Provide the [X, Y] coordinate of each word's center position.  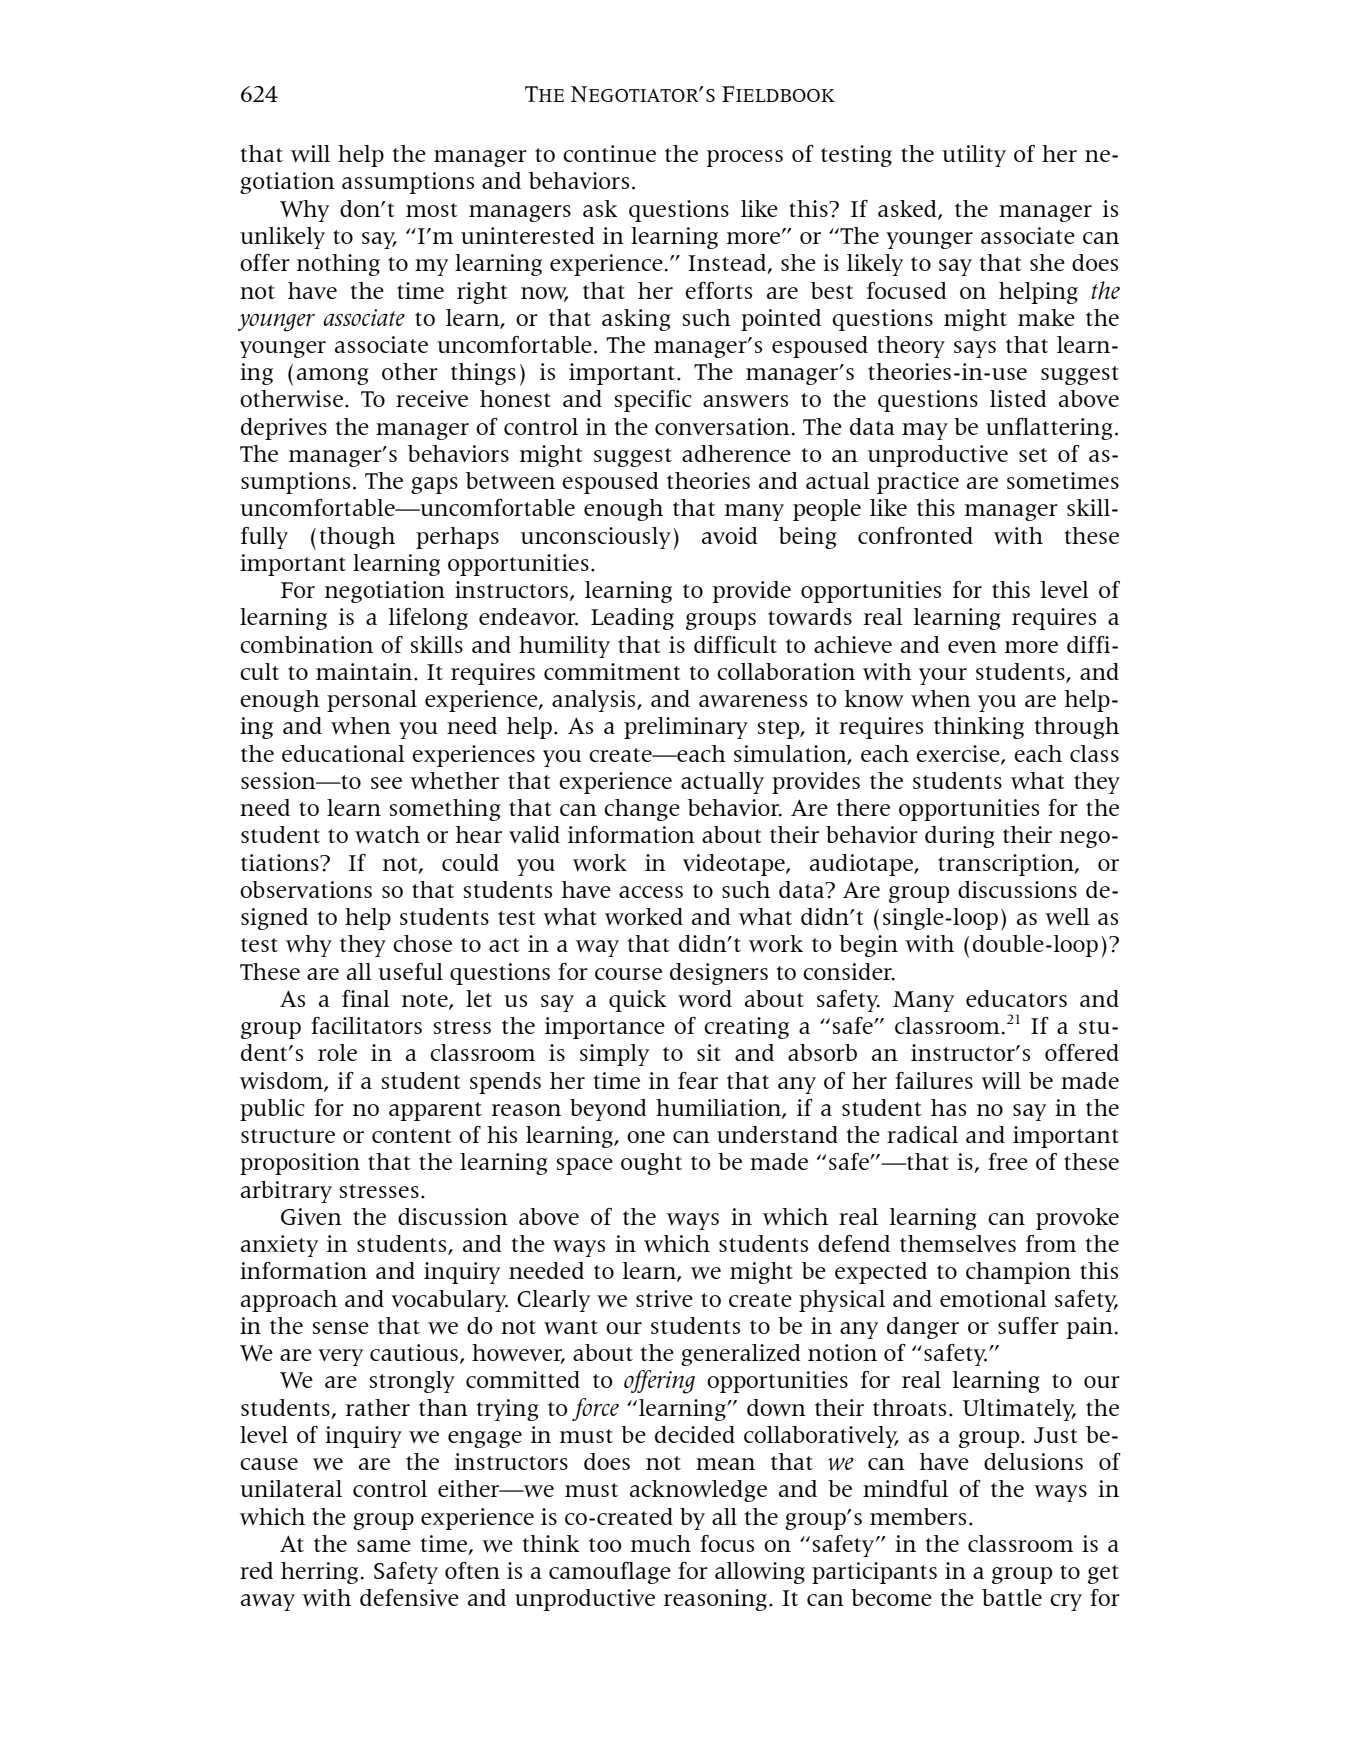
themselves [958, 1243]
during [960, 837]
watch [387, 834]
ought [651, 1164]
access [651, 892]
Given [311, 1216]
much [660, 1543]
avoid [730, 535]
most [432, 210]
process [744, 158]
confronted [915, 535]
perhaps [457, 538]
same [384, 1546]
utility [974, 156]
